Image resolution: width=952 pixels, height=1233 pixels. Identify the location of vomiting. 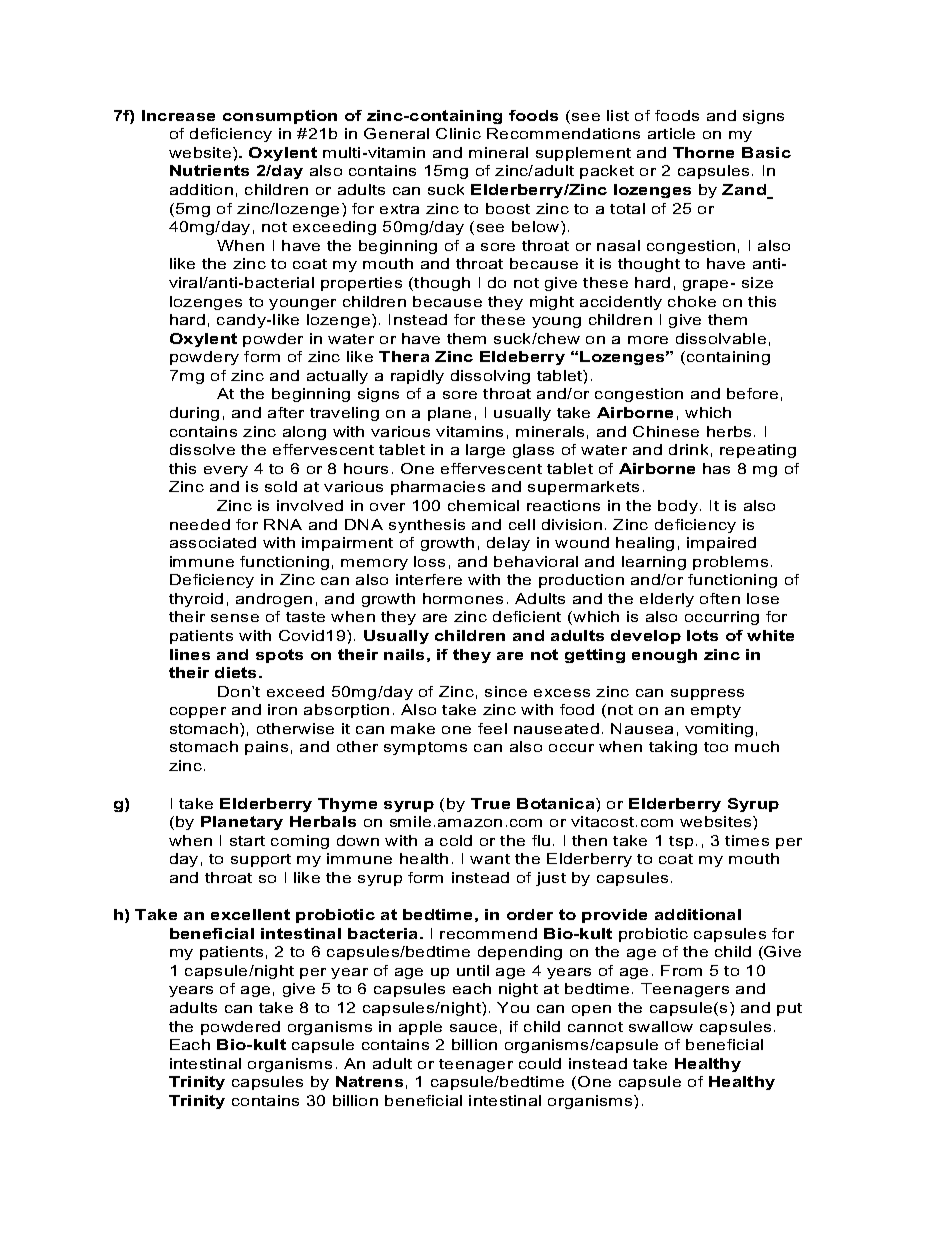
(719, 730).
